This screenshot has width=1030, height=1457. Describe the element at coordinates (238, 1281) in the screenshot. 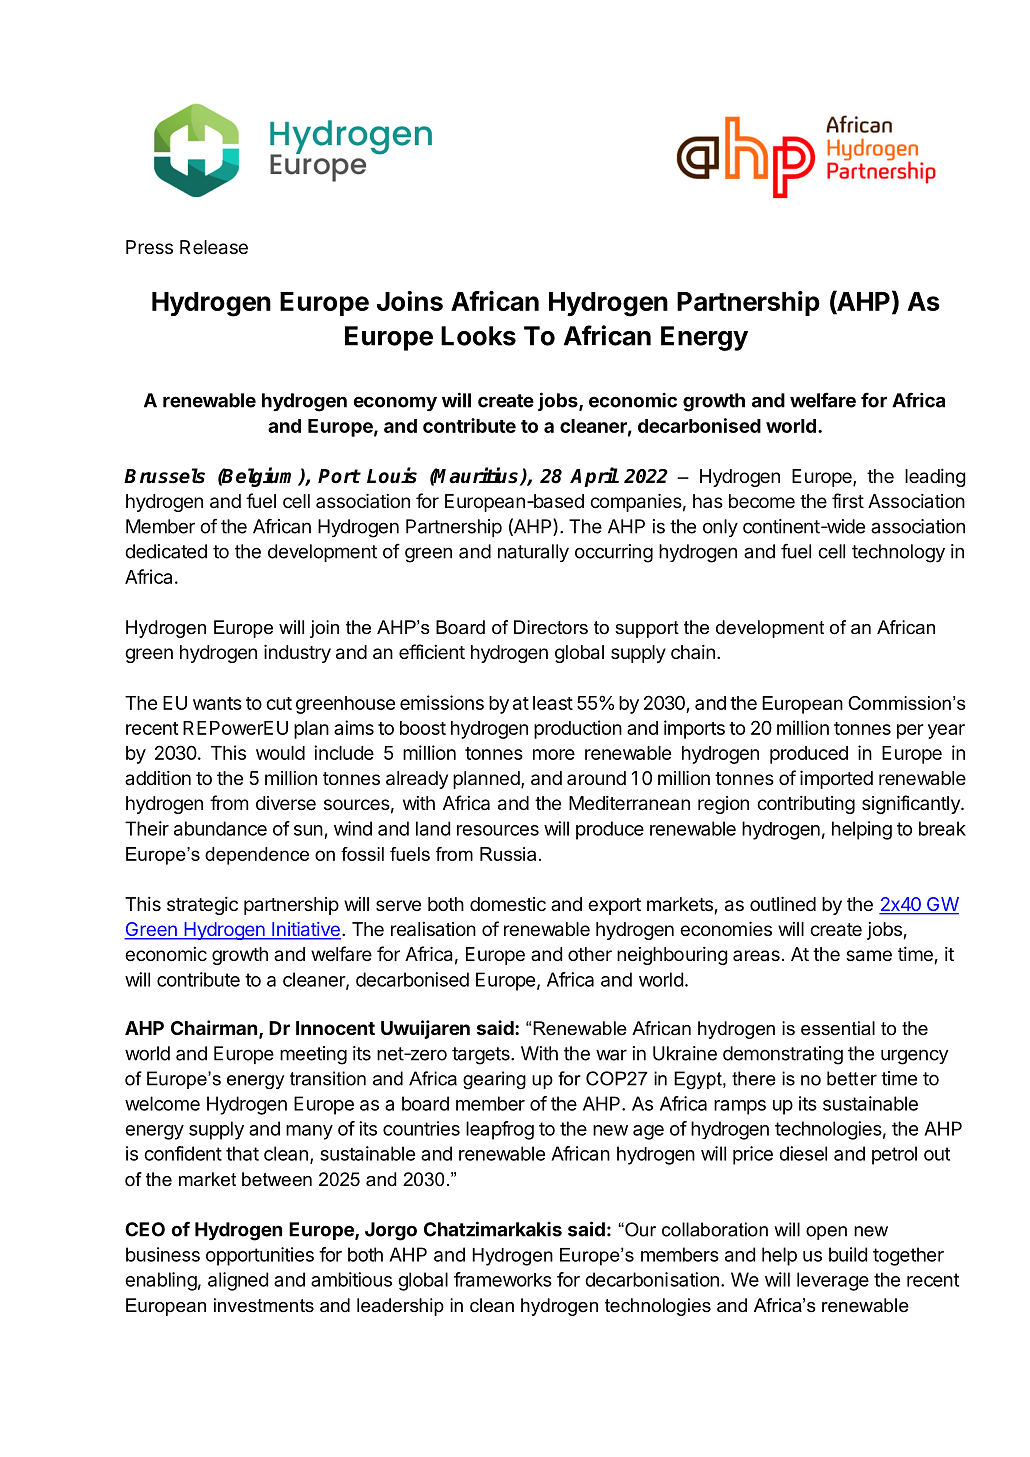

I see `aligned` at that location.
